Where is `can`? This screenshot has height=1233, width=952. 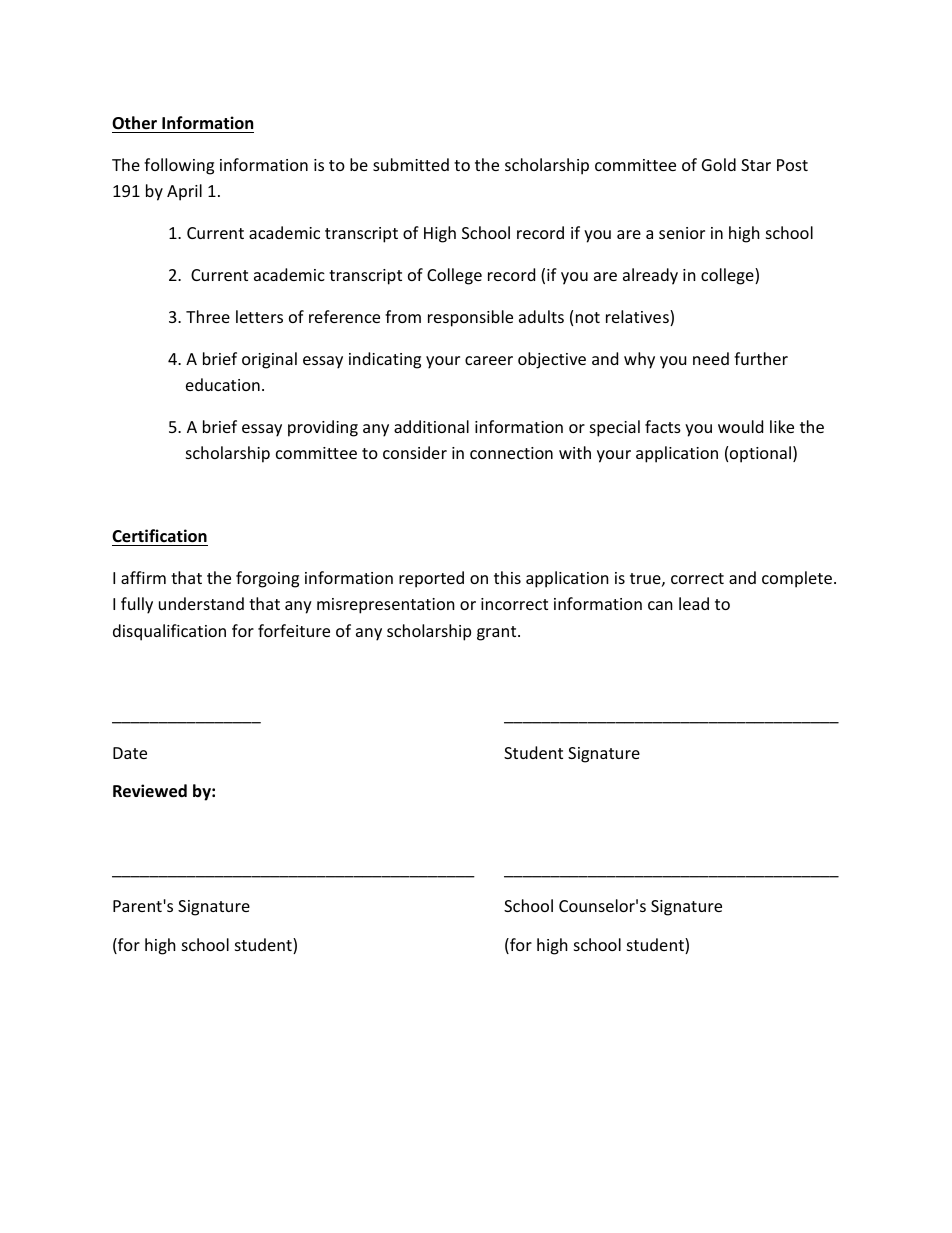 can is located at coordinates (660, 605).
